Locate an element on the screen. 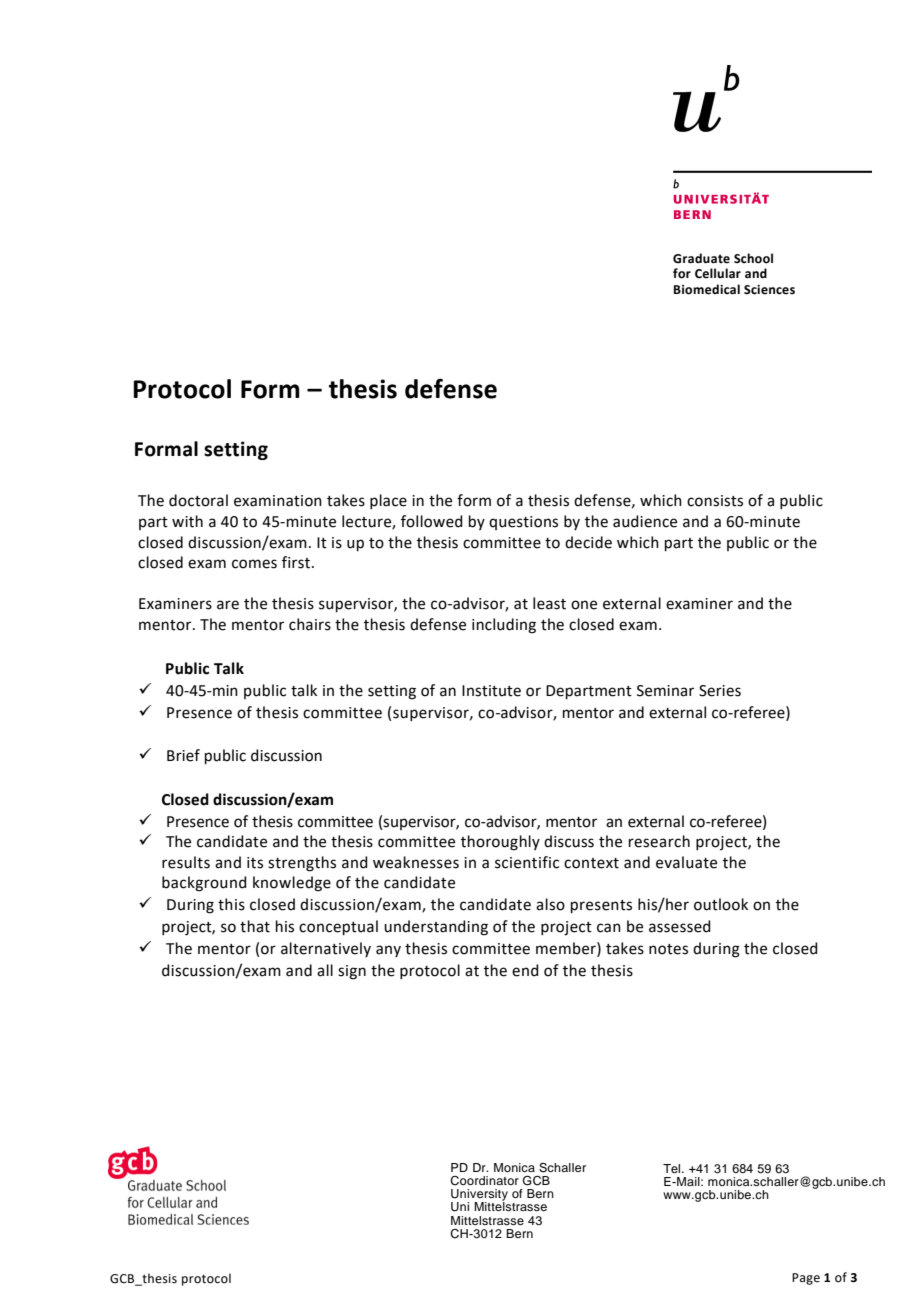 This screenshot has height=1308, width=924. Series is located at coordinates (720, 691).
